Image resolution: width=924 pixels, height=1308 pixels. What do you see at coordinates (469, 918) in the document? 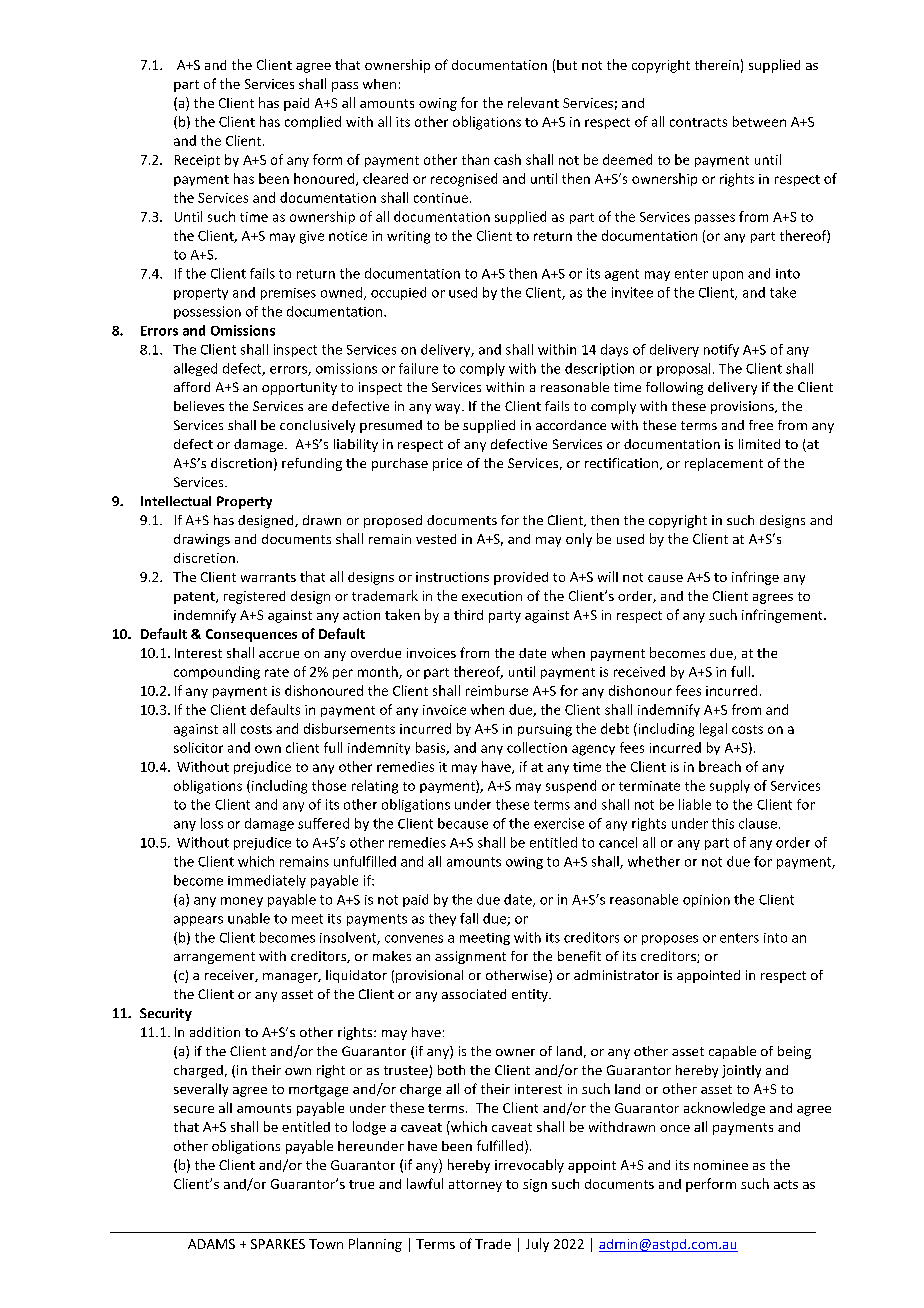
I see `fall` at bounding box center [469, 918].
